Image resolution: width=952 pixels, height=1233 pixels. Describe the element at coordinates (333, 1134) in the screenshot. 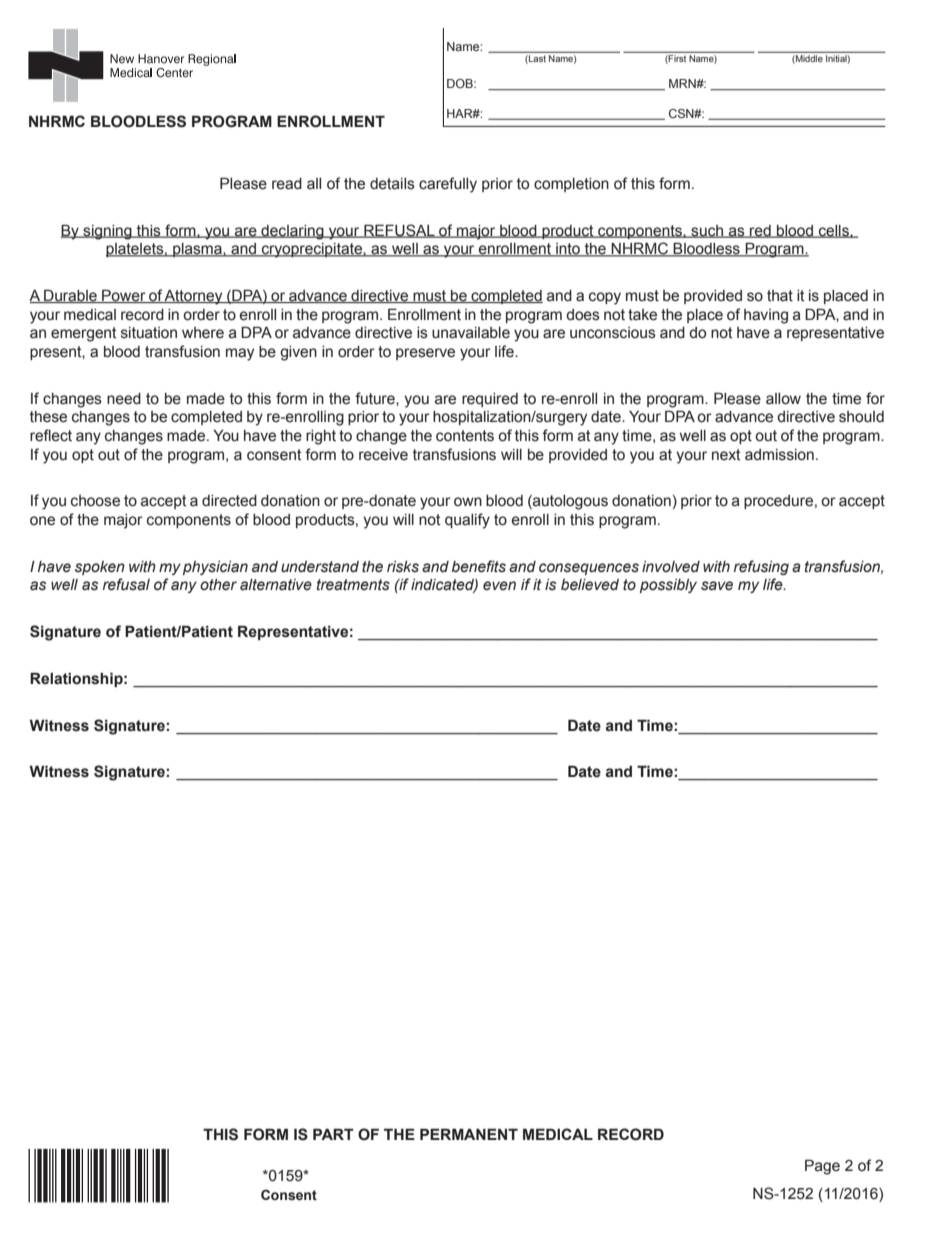

I see `PART` at that location.
